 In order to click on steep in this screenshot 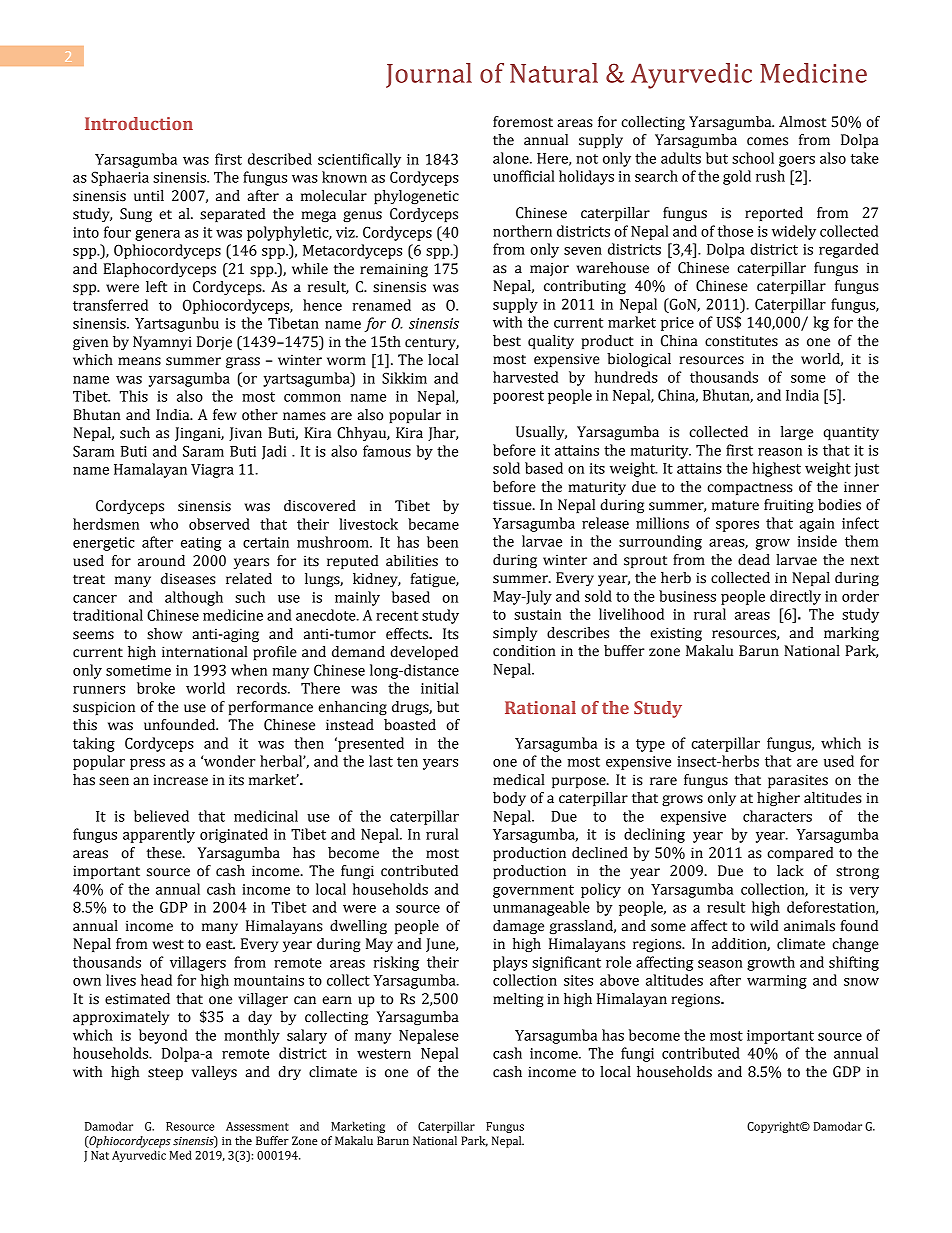, I will do `click(165, 1073)`.
